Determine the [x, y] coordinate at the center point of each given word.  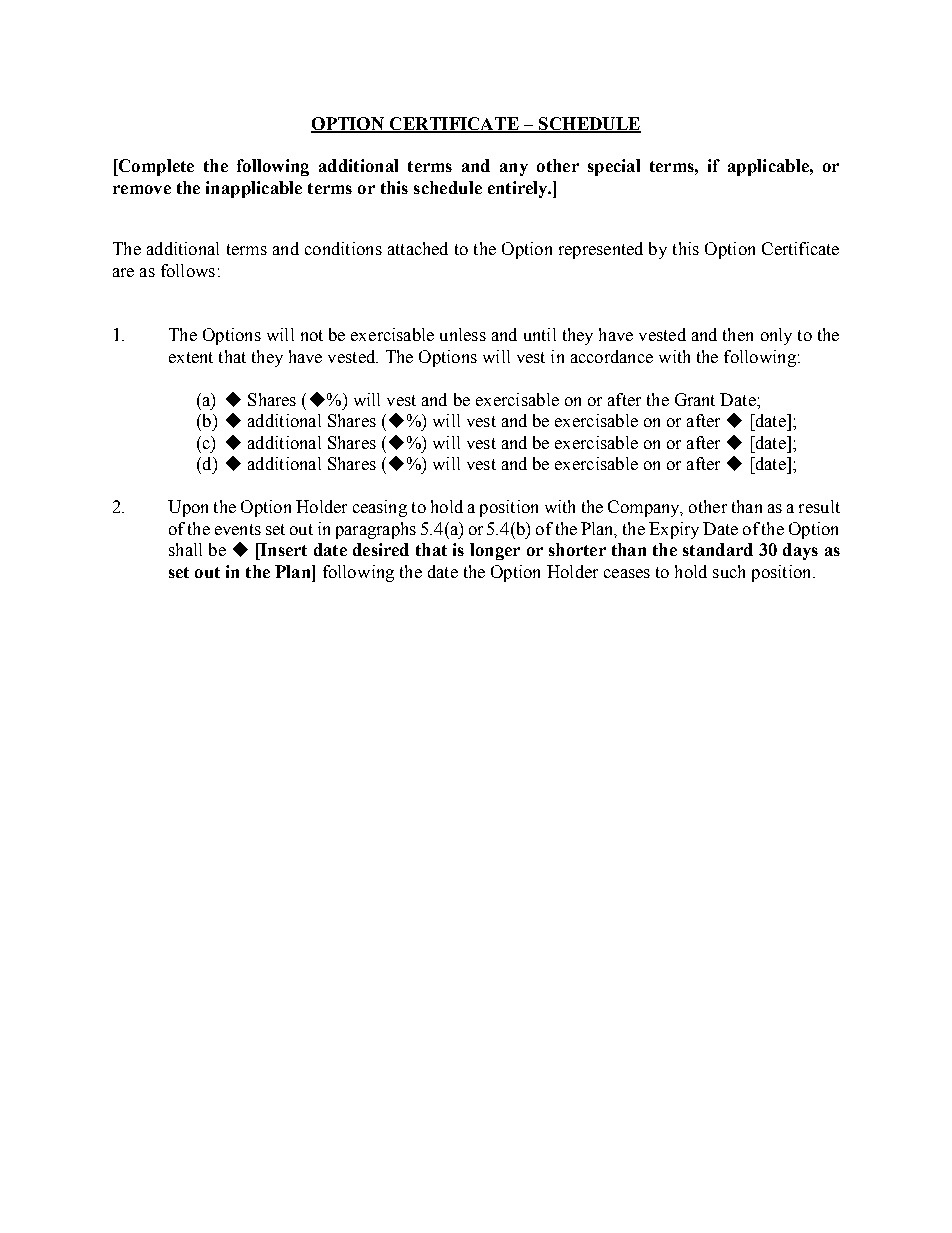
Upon [188, 508]
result [819, 506]
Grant [695, 399]
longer [495, 551]
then [738, 334]
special [614, 167]
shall [185, 549]
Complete [155, 167]
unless [463, 334]
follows [188, 270]
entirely [519, 189]
